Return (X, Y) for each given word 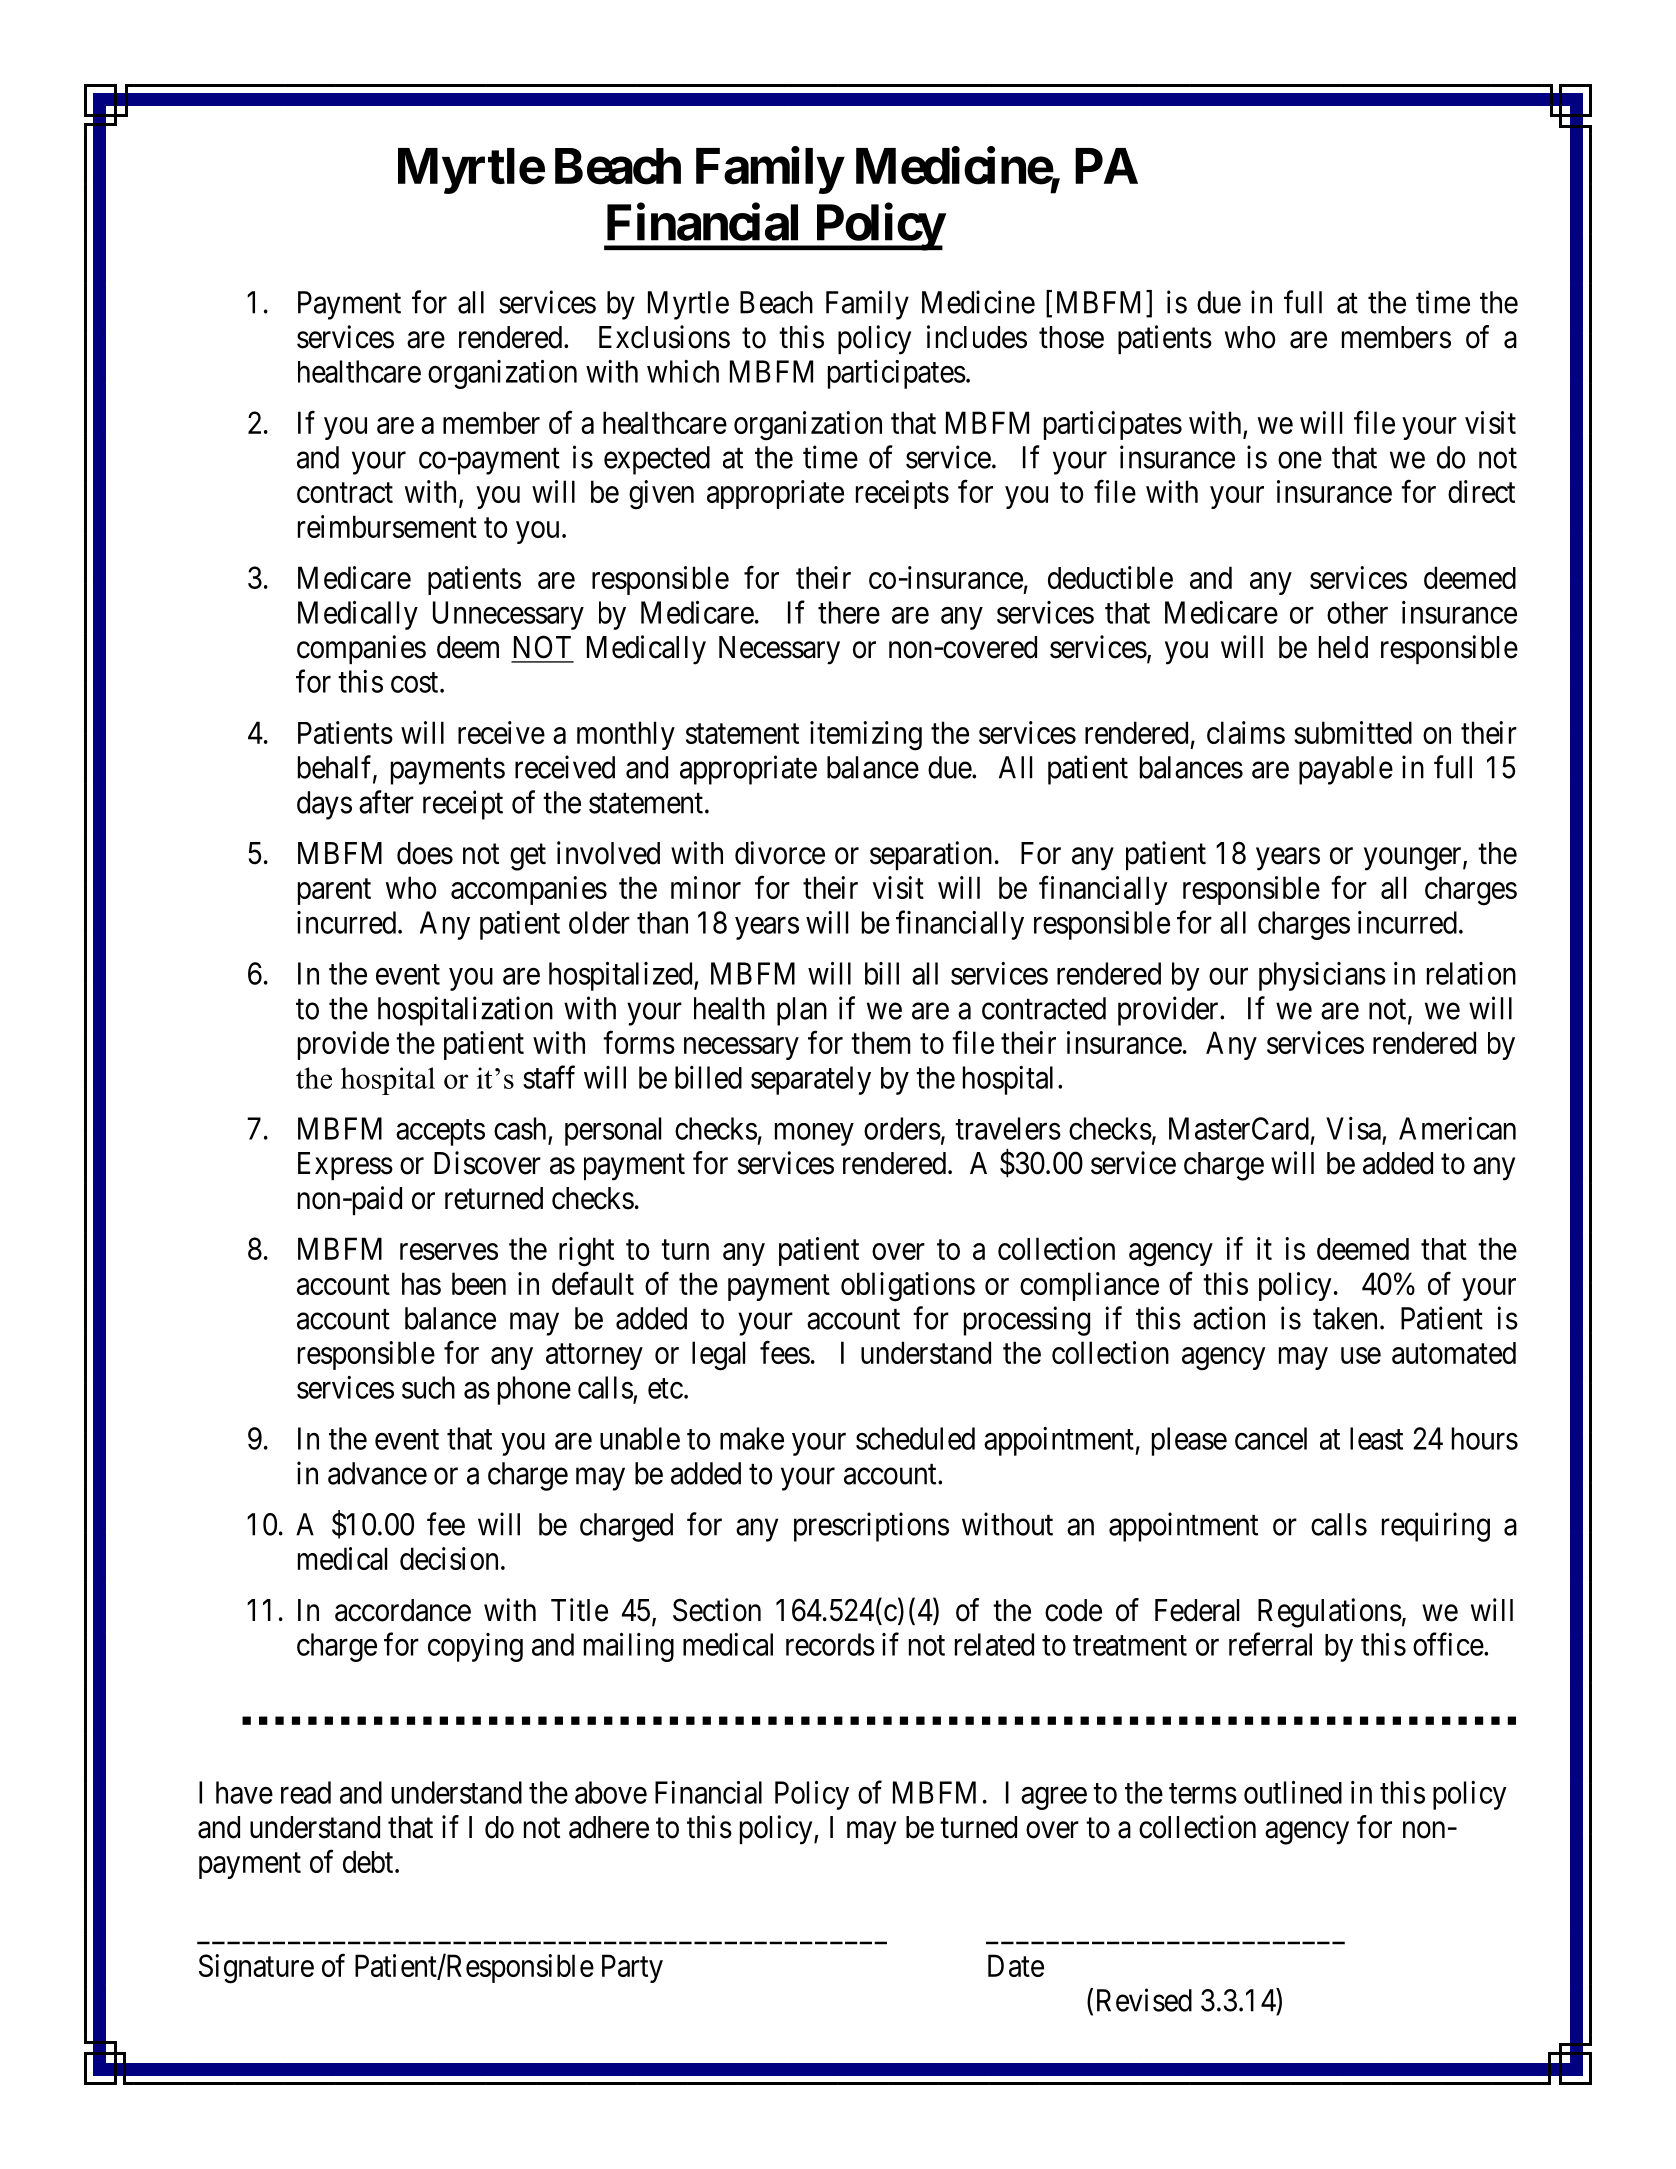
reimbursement (387, 526)
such (428, 1387)
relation (1471, 973)
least (1376, 1438)
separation (931, 855)
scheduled (915, 1438)
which (683, 371)
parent (334, 892)
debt (369, 1861)
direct (1481, 491)
